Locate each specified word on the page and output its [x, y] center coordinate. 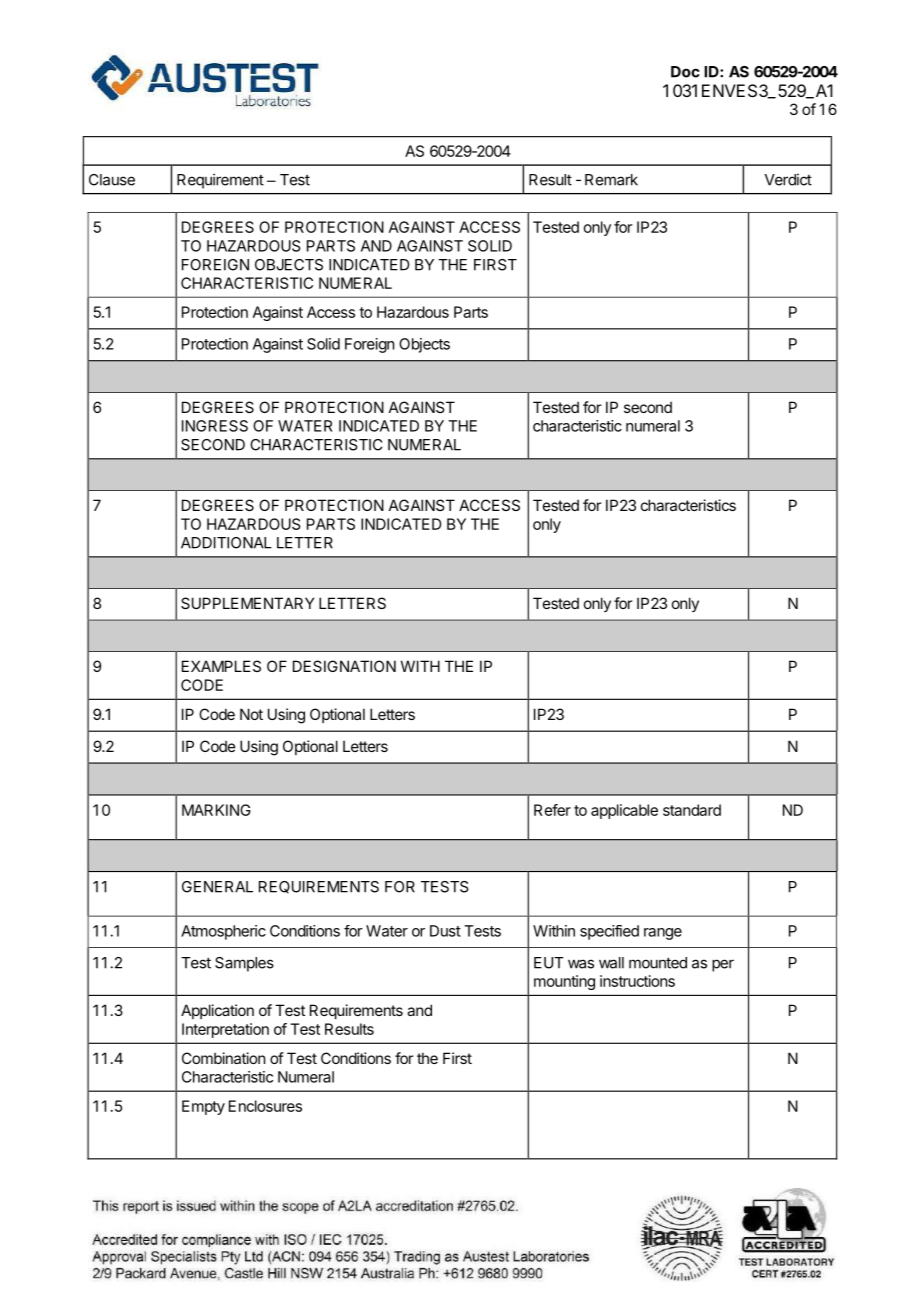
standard [692, 810]
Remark [611, 180]
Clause [112, 180]
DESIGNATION [344, 666]
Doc [685, 72]
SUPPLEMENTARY [247, 603]
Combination [223, 1058]
